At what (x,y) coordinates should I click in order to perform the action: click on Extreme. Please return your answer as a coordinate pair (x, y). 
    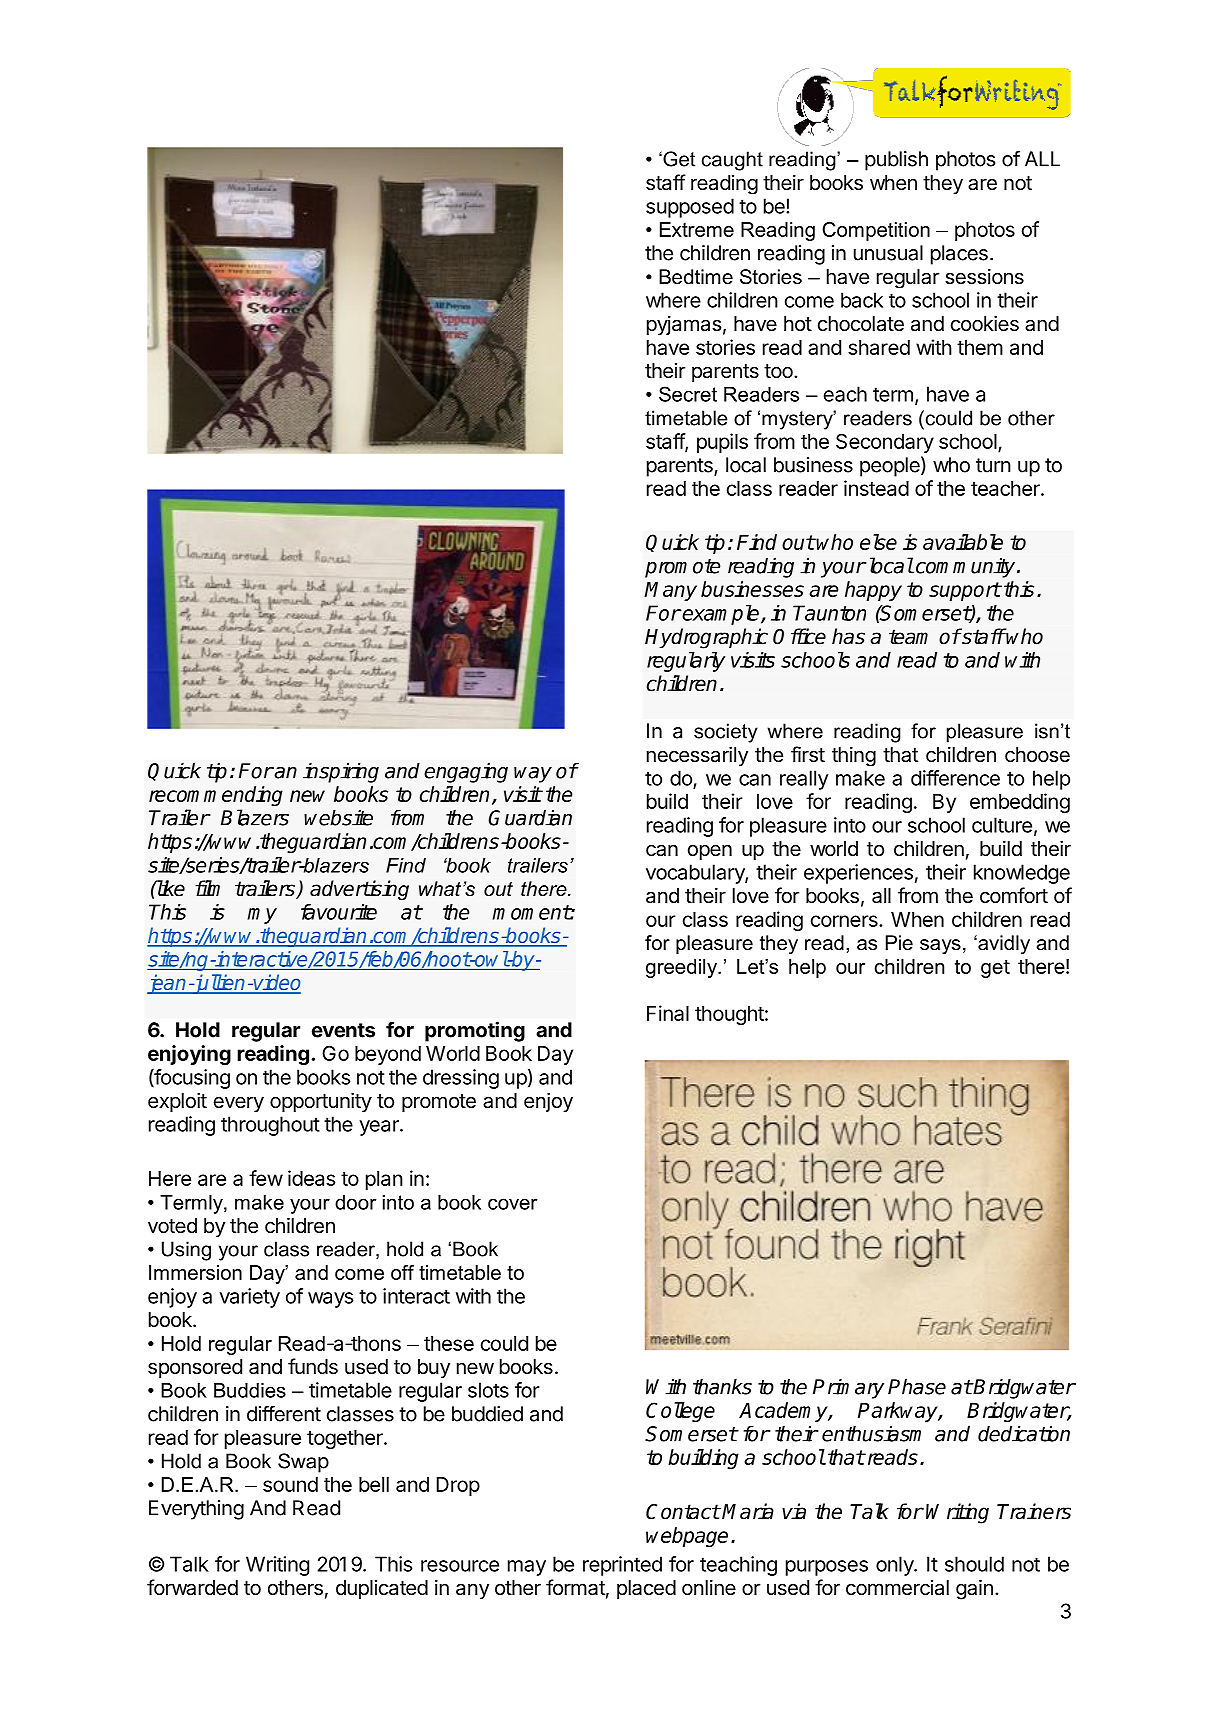
    Looking at the image, I should click on (697, 229).
